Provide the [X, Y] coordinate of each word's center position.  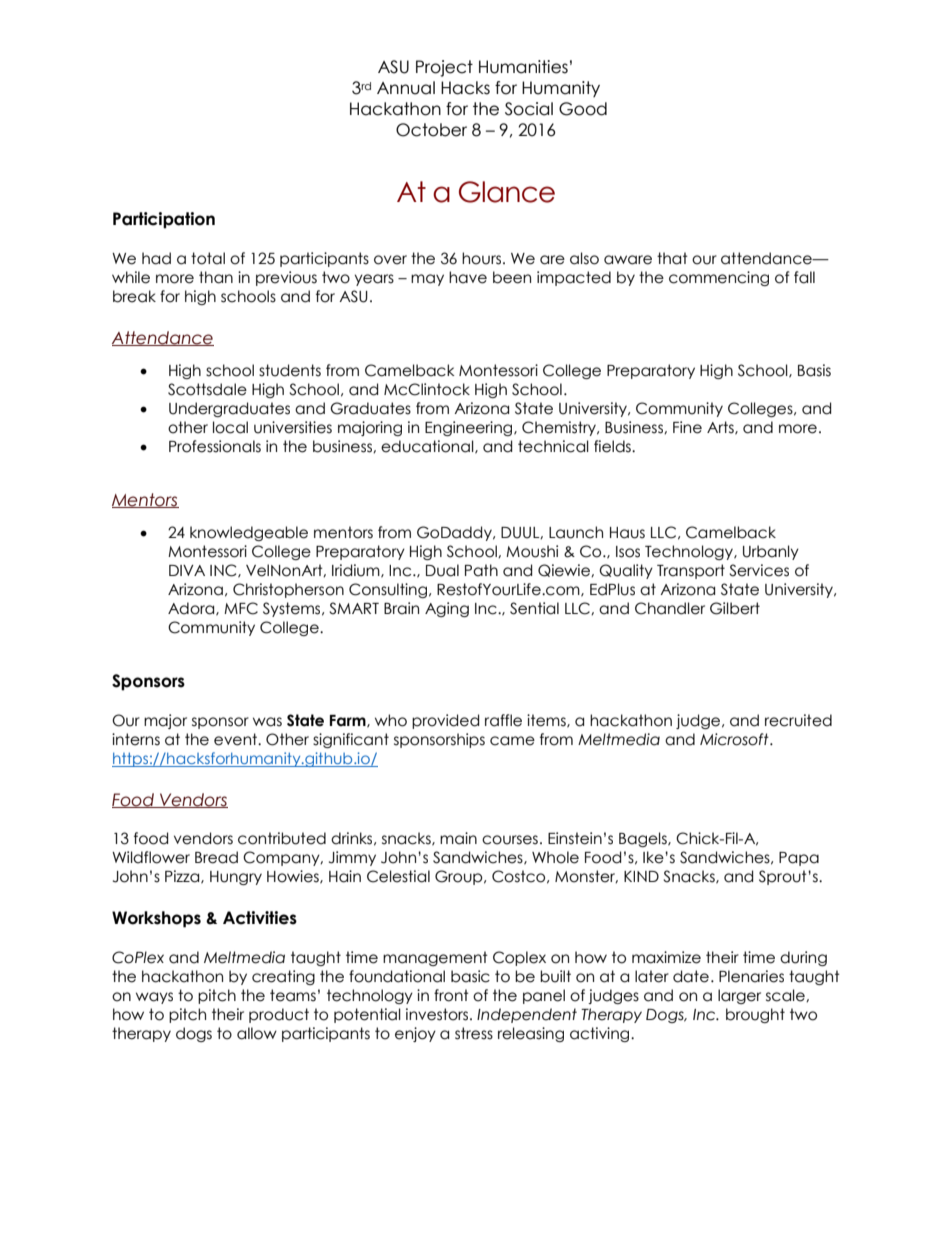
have [468, 277]
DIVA [187, 570]
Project [444, 68]
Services [759, 570]
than [216, 277]
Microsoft [735, 739]
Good [583, 109]
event [236, 739]
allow [257, 1033]
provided [445, 721]
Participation [164, 220]
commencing [719, 278]
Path [481, 570]
